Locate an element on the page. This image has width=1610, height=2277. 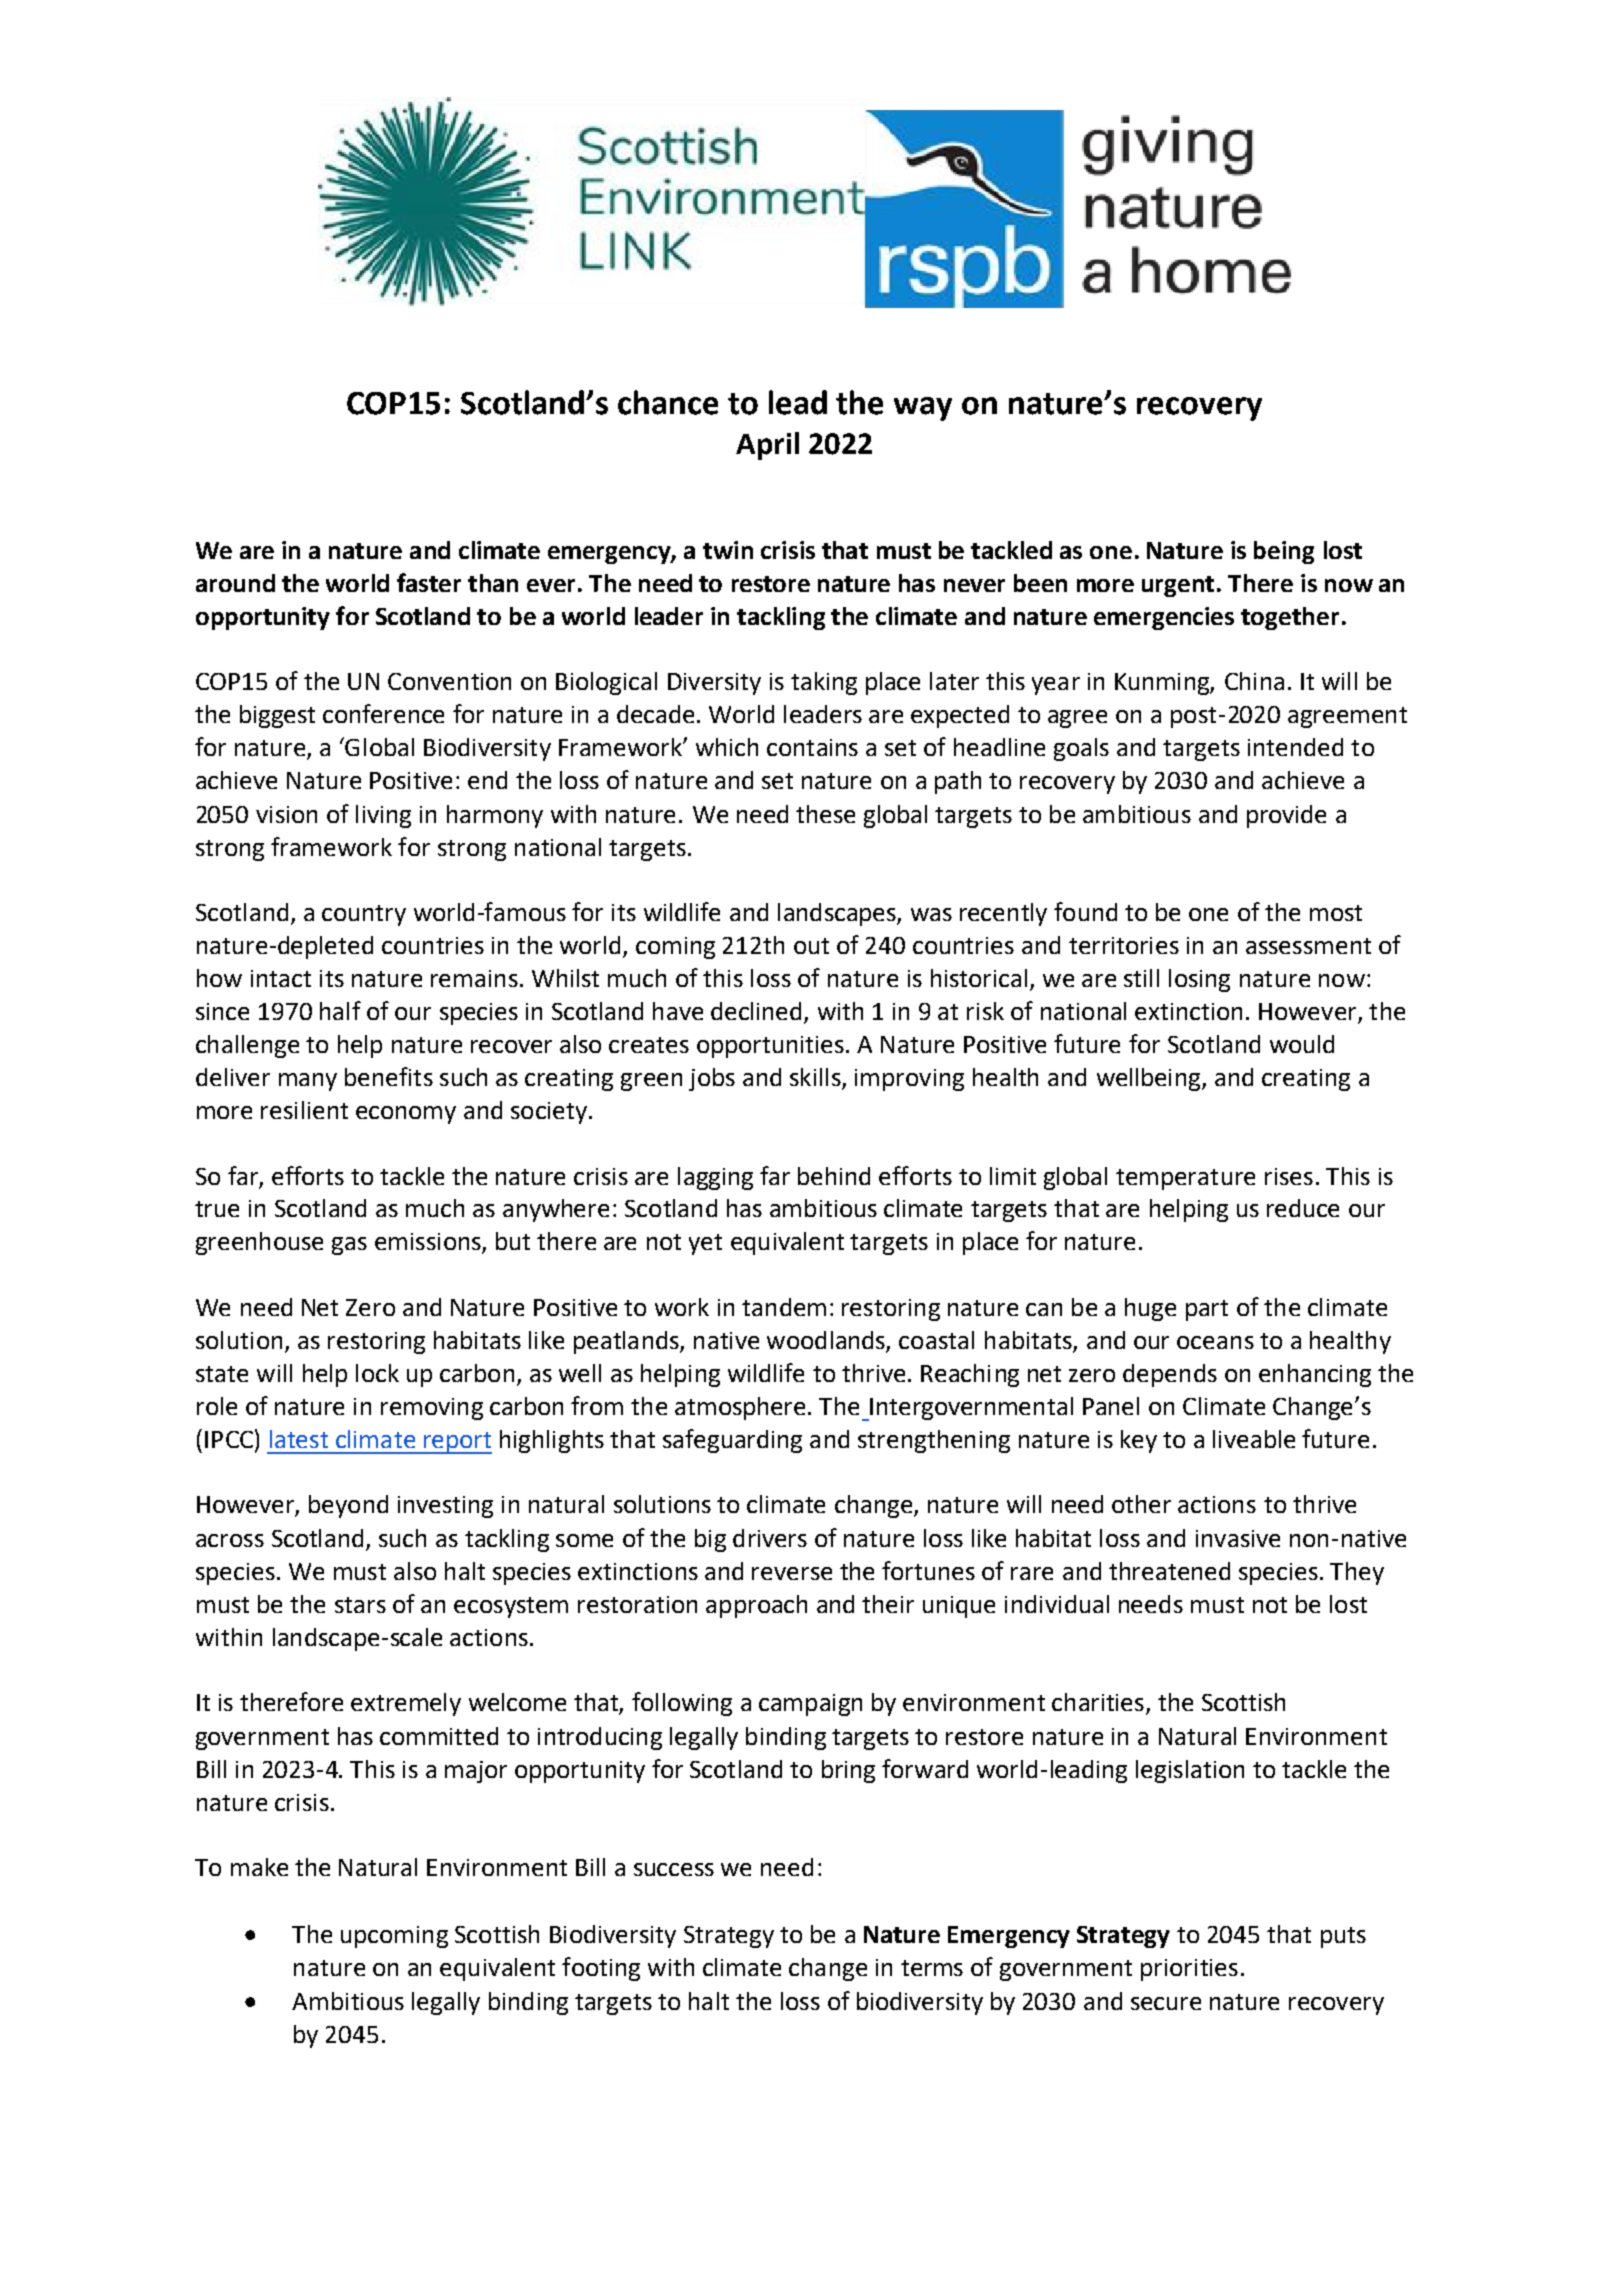
behind is located at coordinates (834, 1176).
